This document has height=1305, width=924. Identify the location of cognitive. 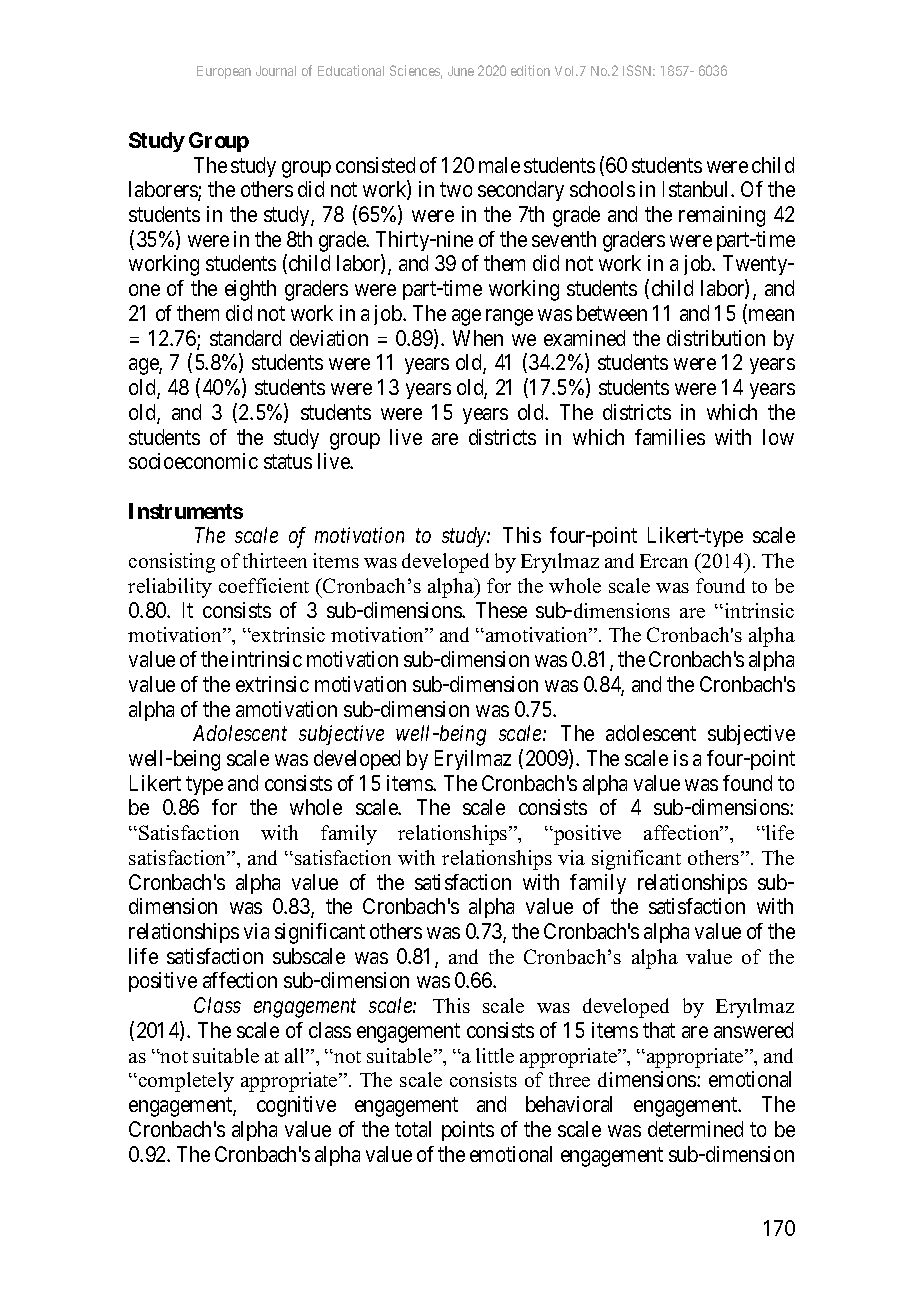
(296, 1106).
